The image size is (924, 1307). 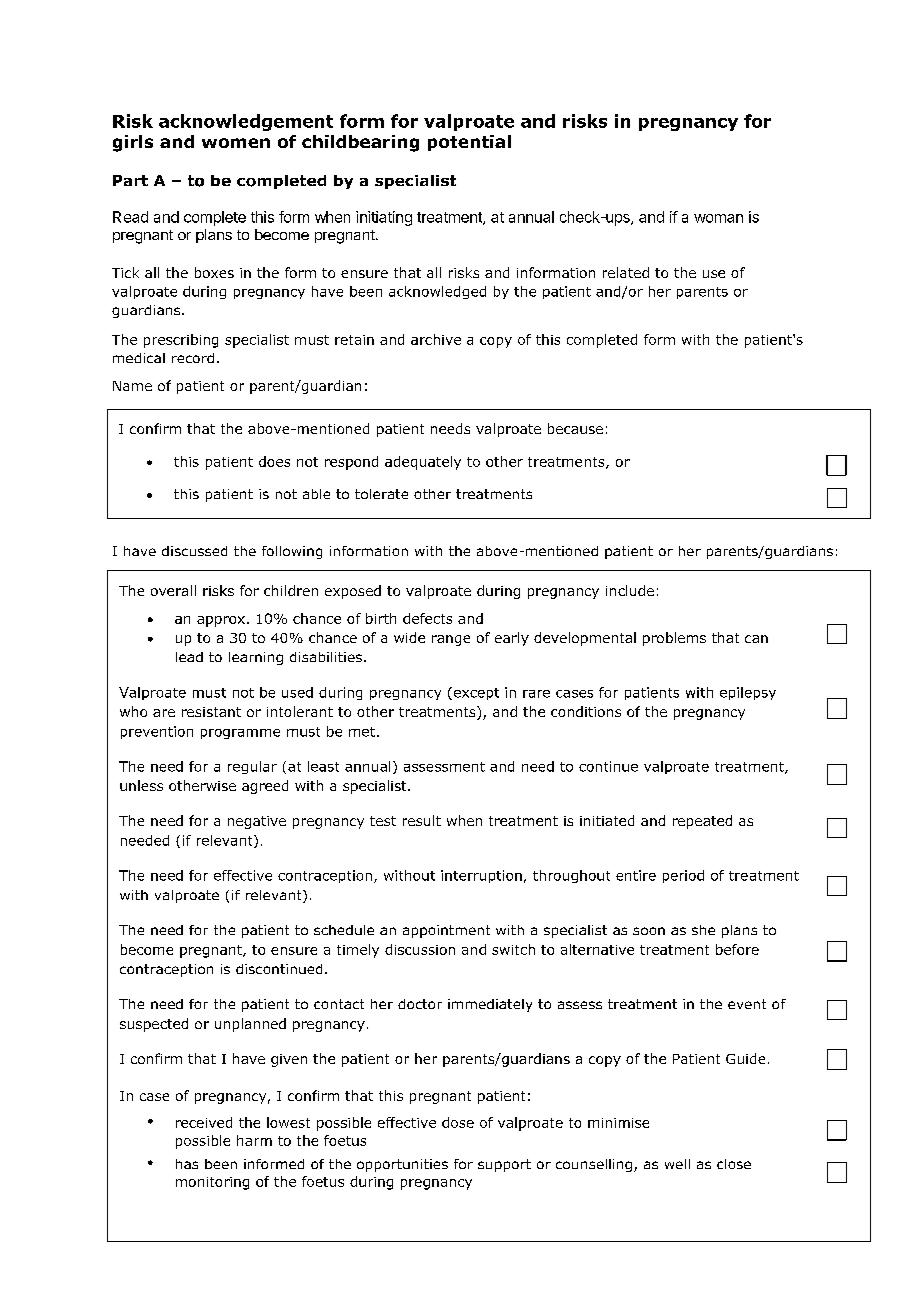 I want to click on discussed, so click(x=194, y=551).
